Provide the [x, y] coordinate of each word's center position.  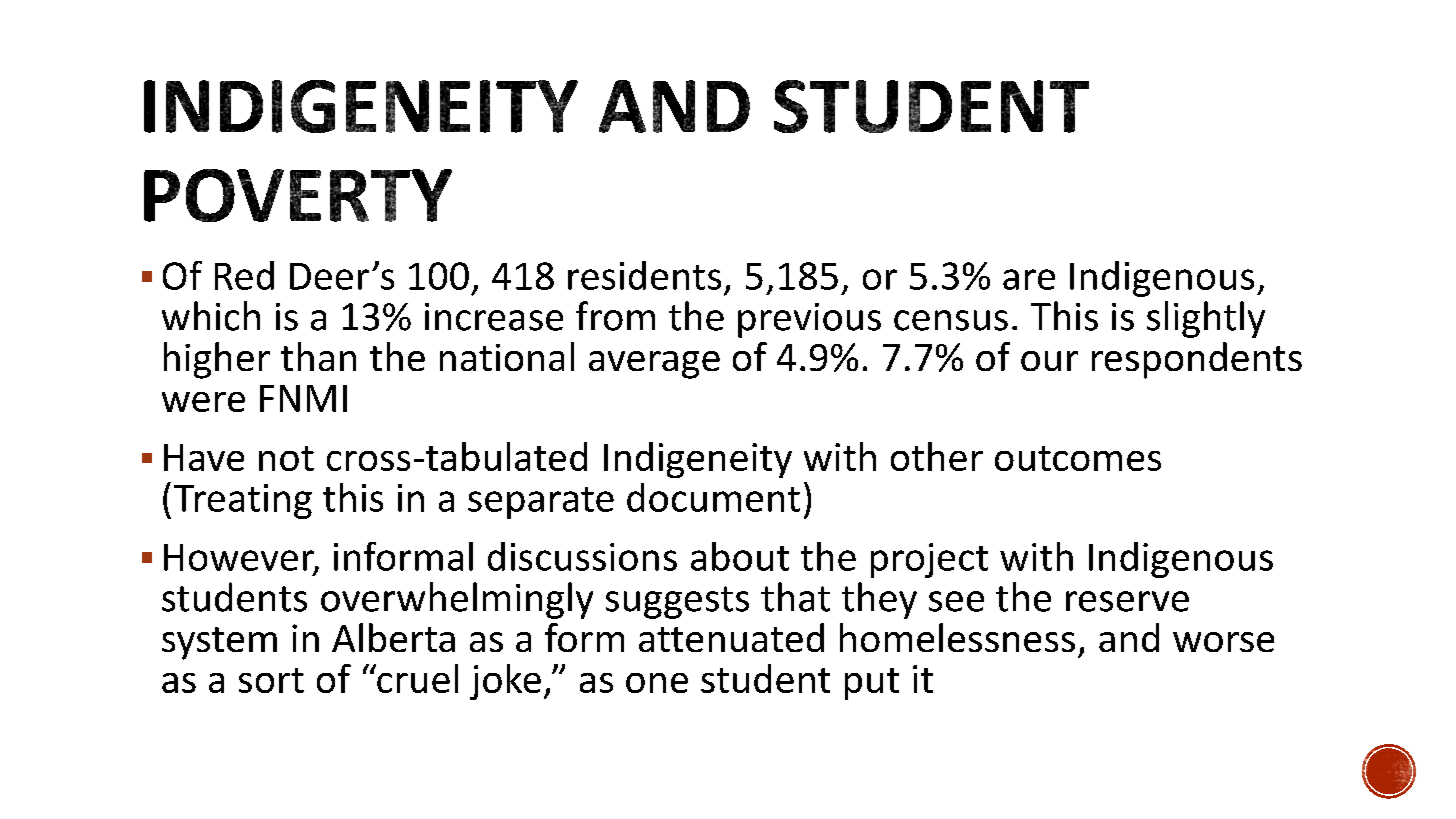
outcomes [1078, 458]
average [654, 365]
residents [644, 275]
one [657, 683]
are [1029, 279]
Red [244, 275]
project [929, 560]
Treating [243, 501]
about [740, 556]
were [203, 402]
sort [271, 680]
